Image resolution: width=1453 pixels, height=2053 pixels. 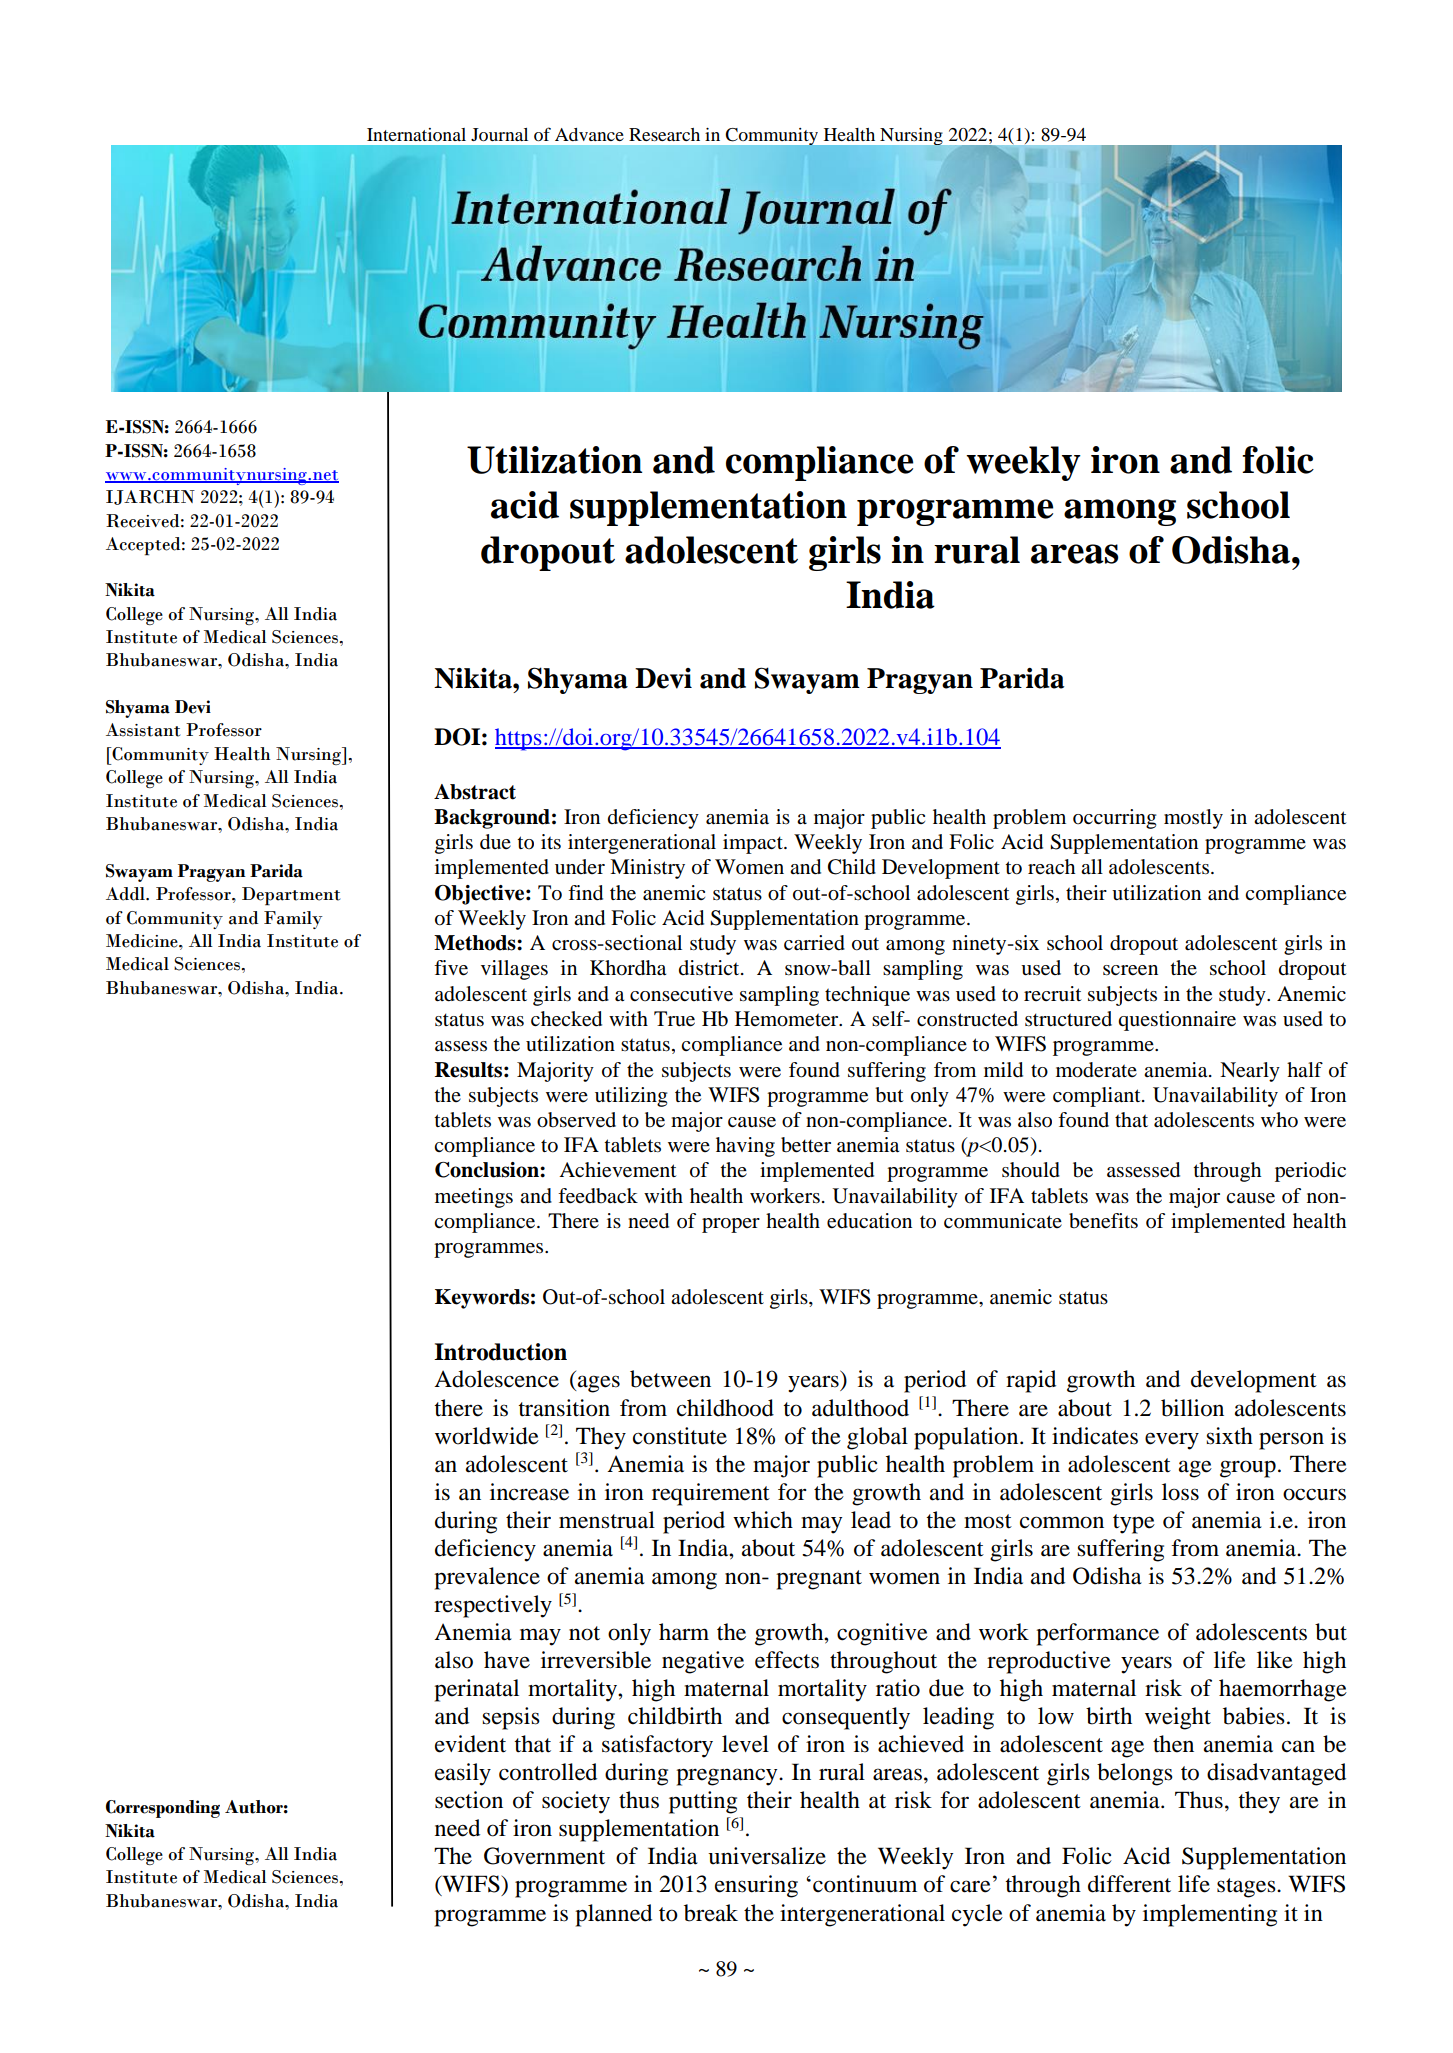 I want to click on Research, so click(x=664, y=134).
